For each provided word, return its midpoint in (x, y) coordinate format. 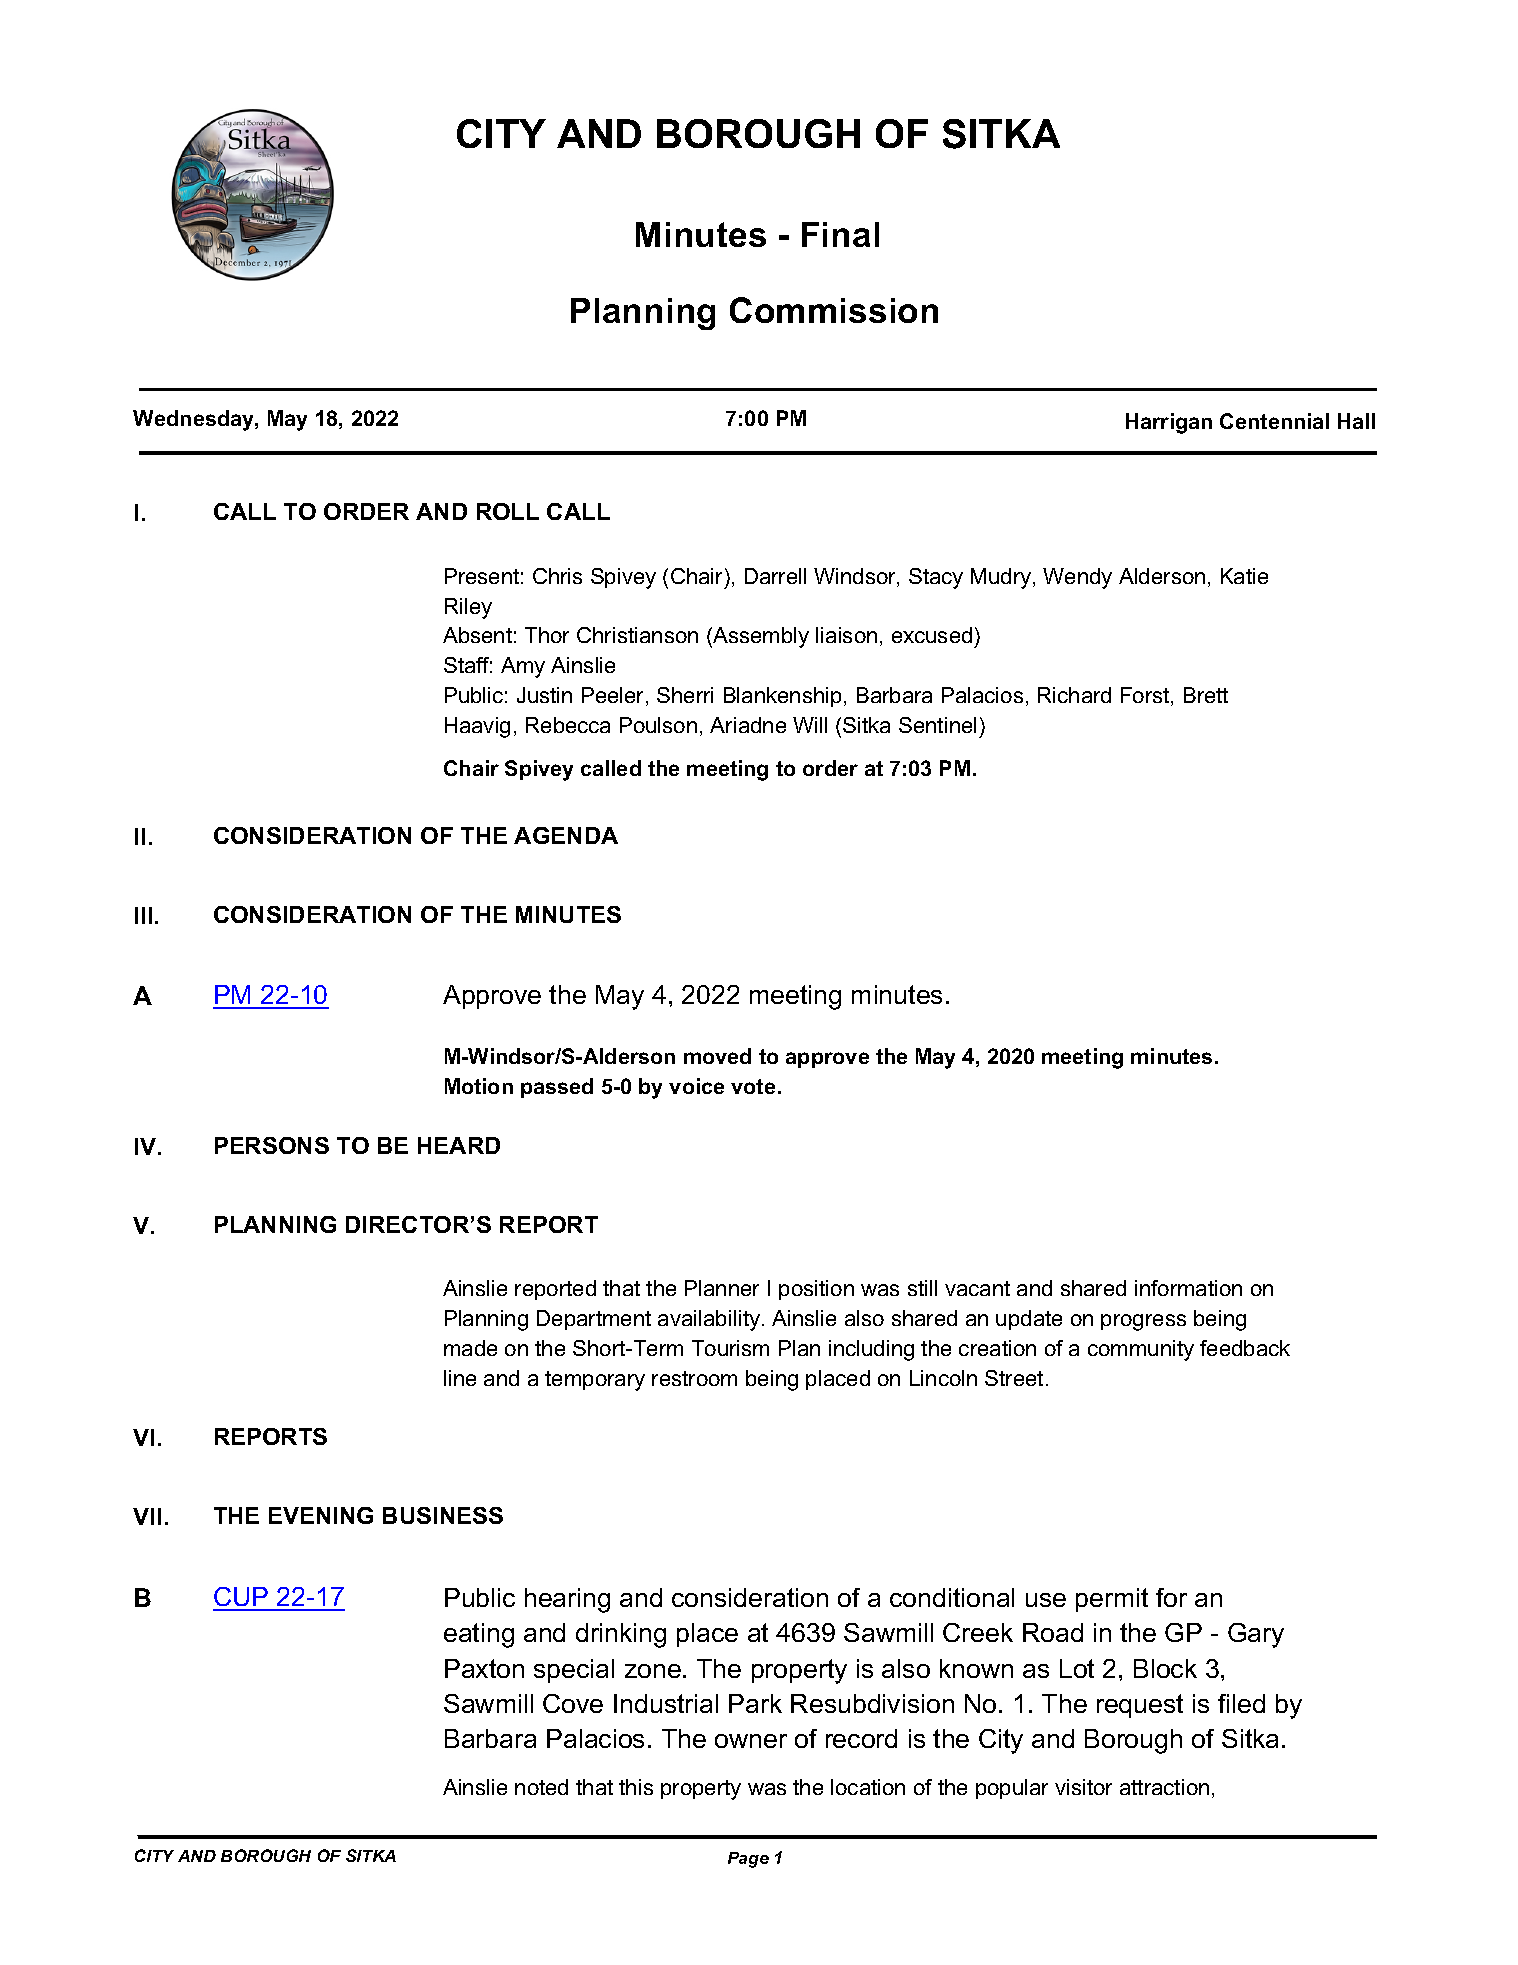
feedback (1245, 1348)
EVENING (321, 1515)
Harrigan (1169, 423)
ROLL (508, 511)
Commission (834, 310)
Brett (1206, 695)
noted (541, 1787)
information (1188, 1288)
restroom (694, 1378)
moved (717, 1056)
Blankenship (784, 697)
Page (748, 1860)
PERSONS (272, 1145)
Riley (468, 608)
